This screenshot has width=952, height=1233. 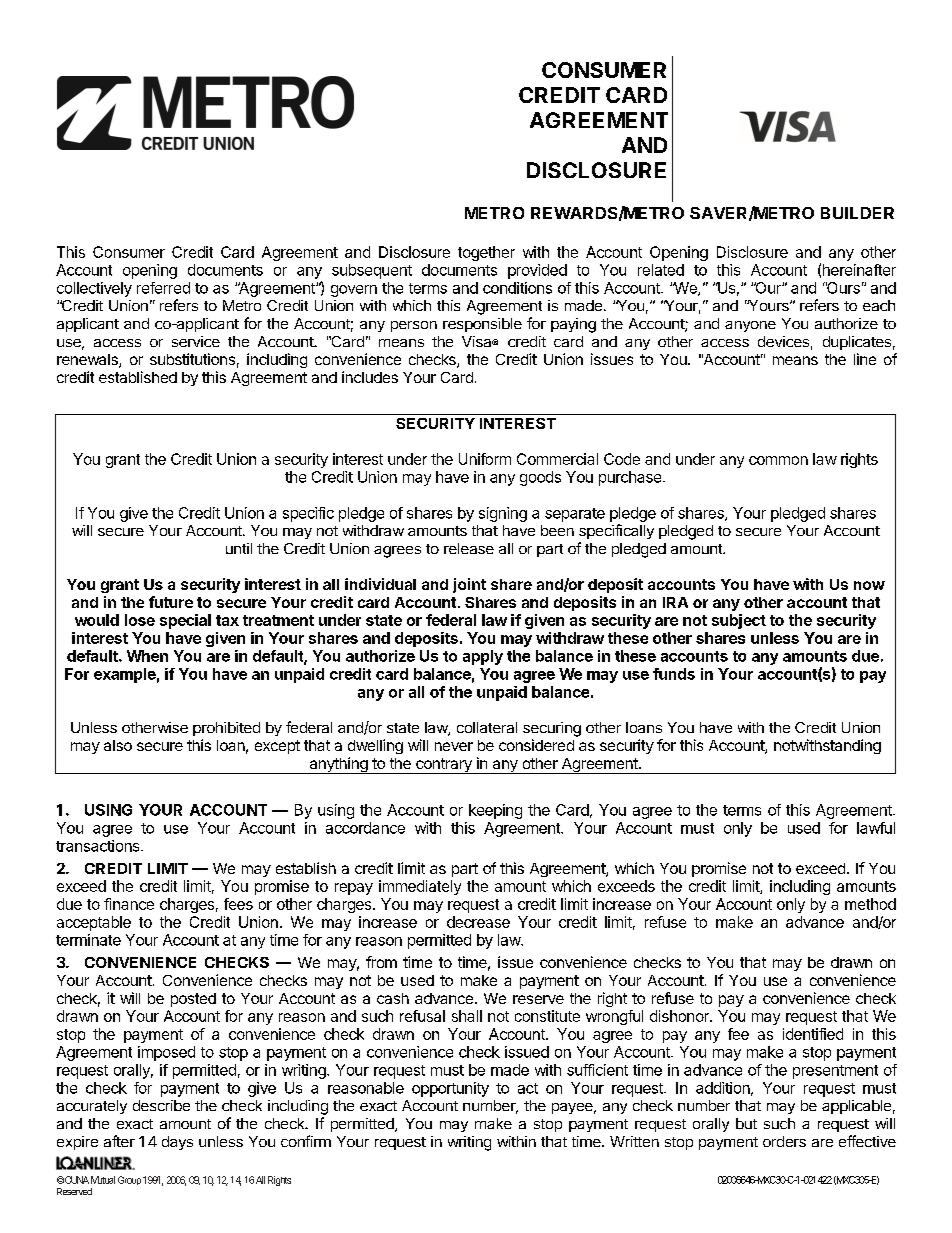 I want to click on release, so click(x=469, y=548).
